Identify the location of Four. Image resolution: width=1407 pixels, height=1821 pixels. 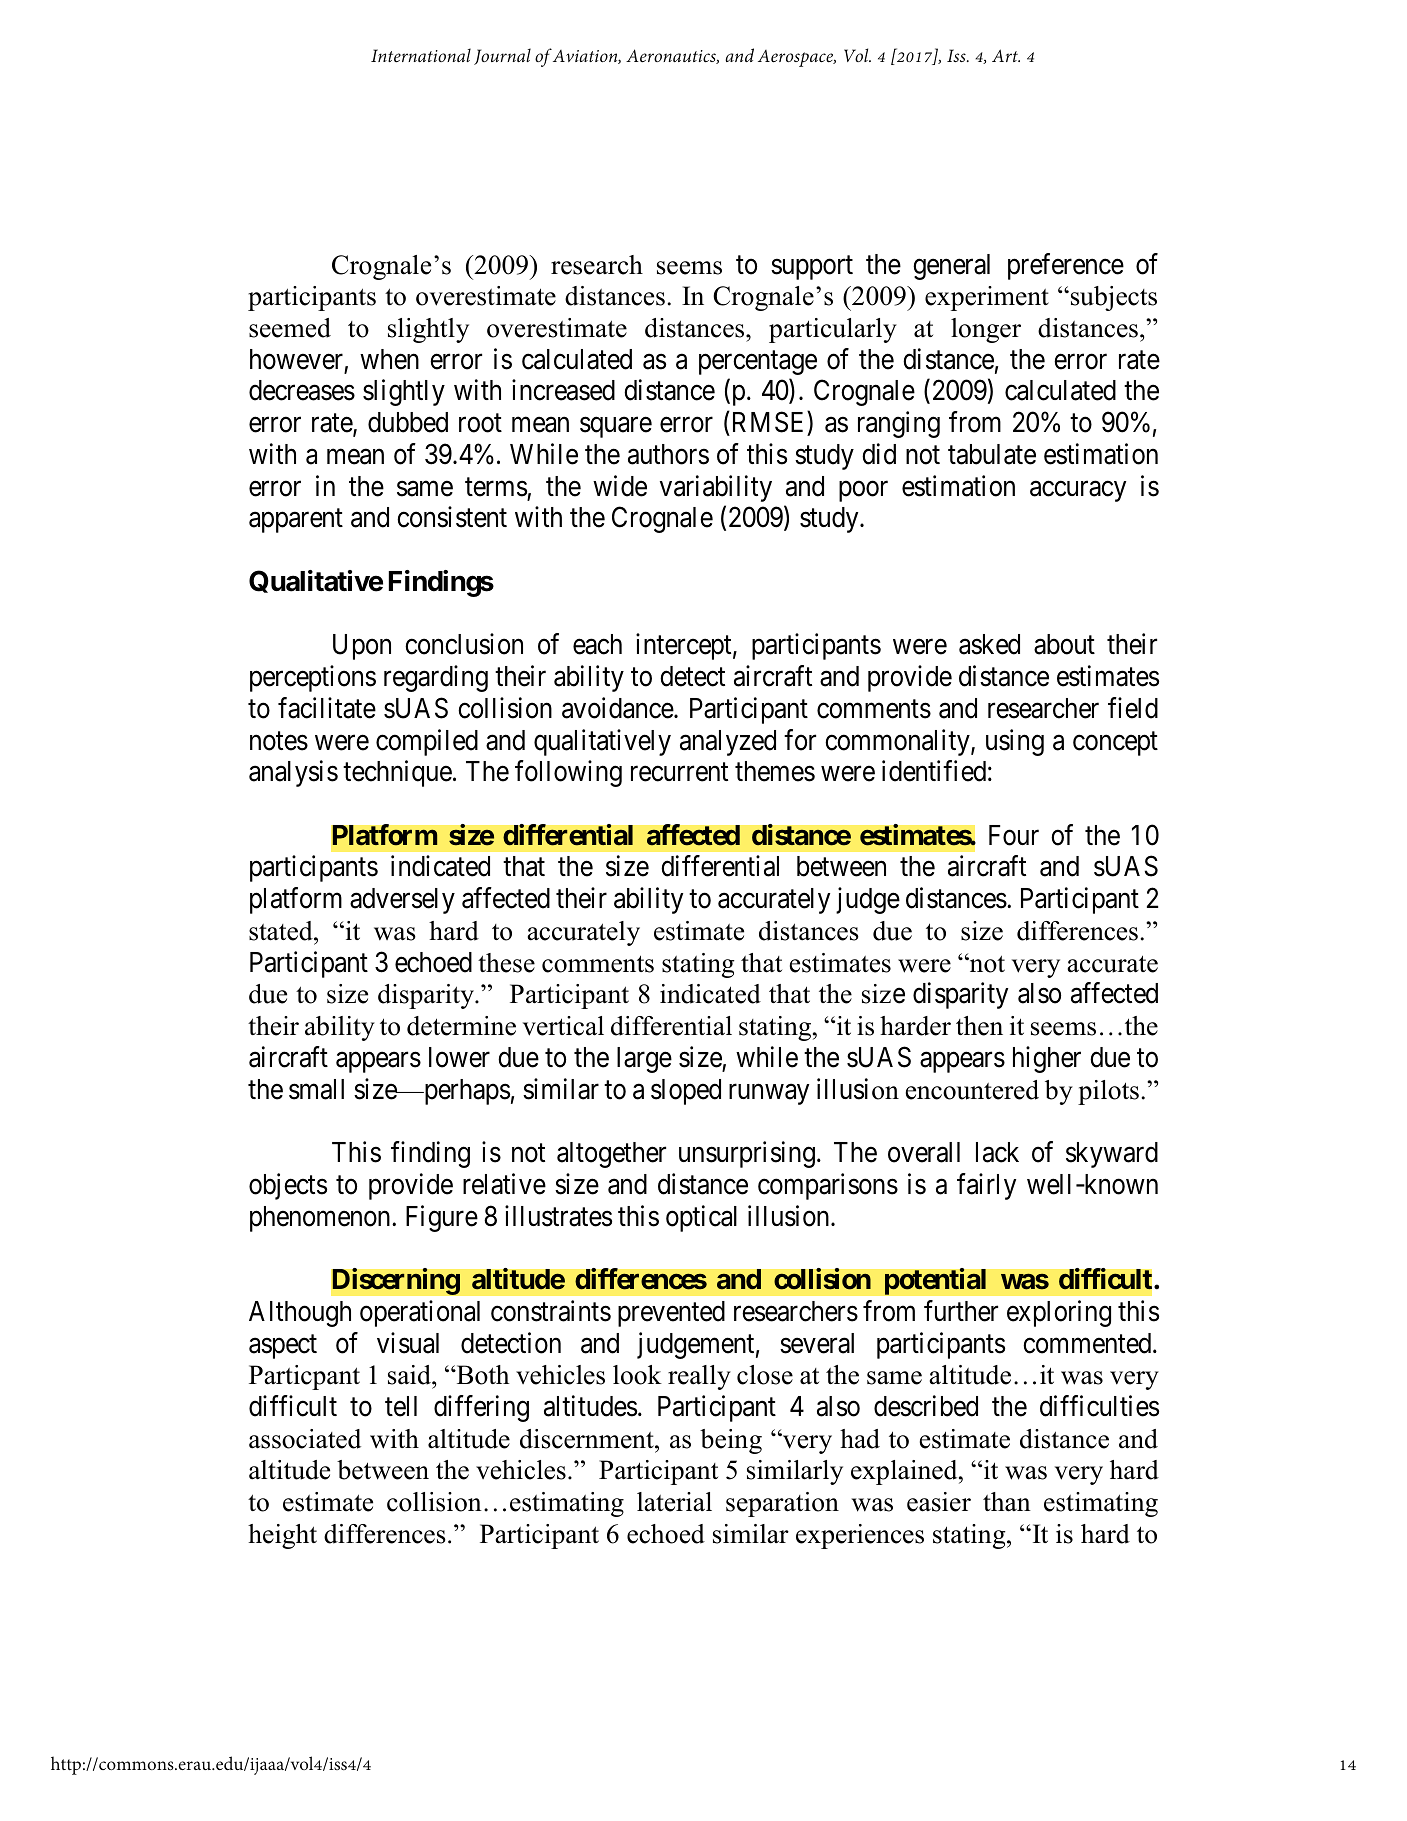
(1014, 835).
